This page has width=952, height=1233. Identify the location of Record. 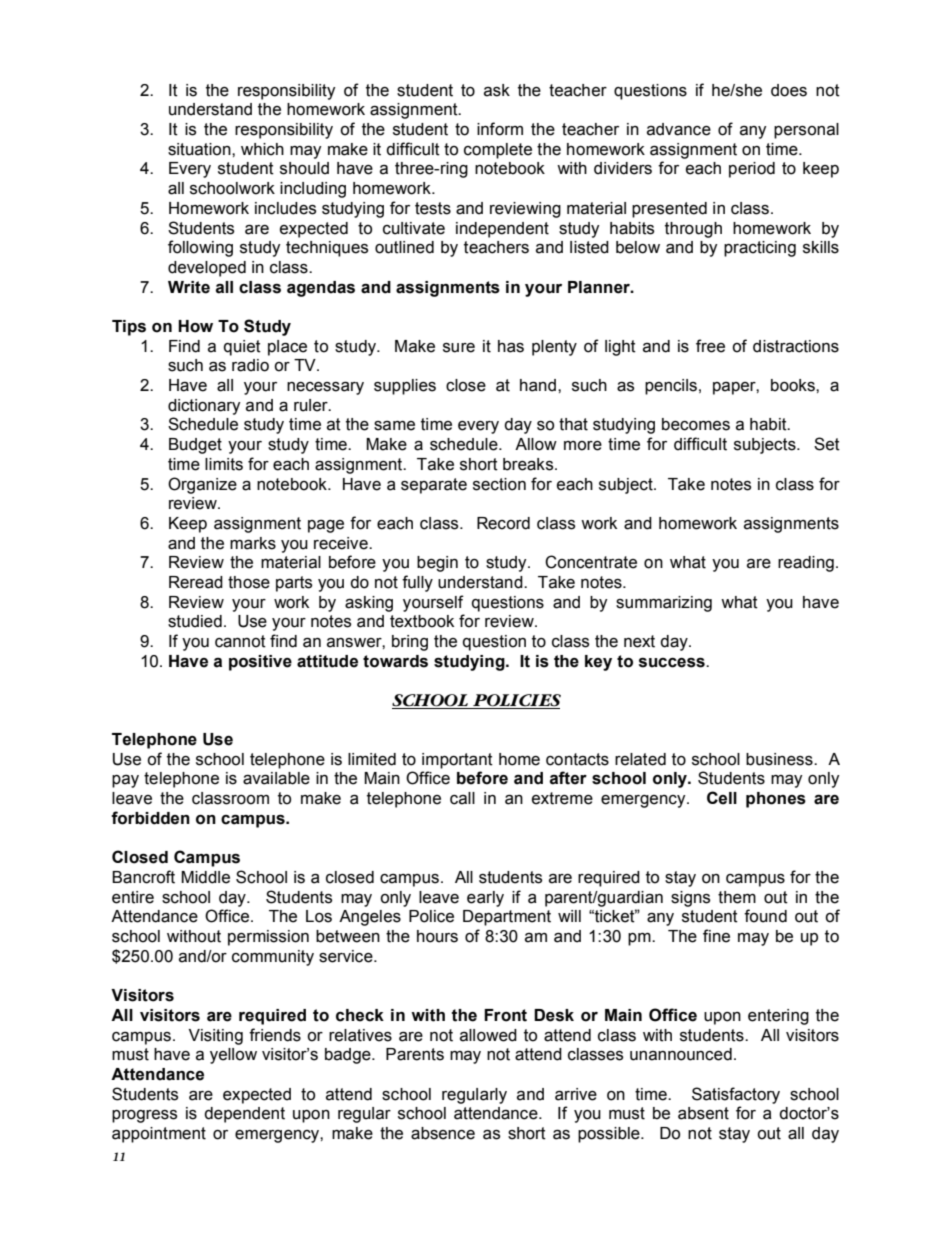
(503, 523).
